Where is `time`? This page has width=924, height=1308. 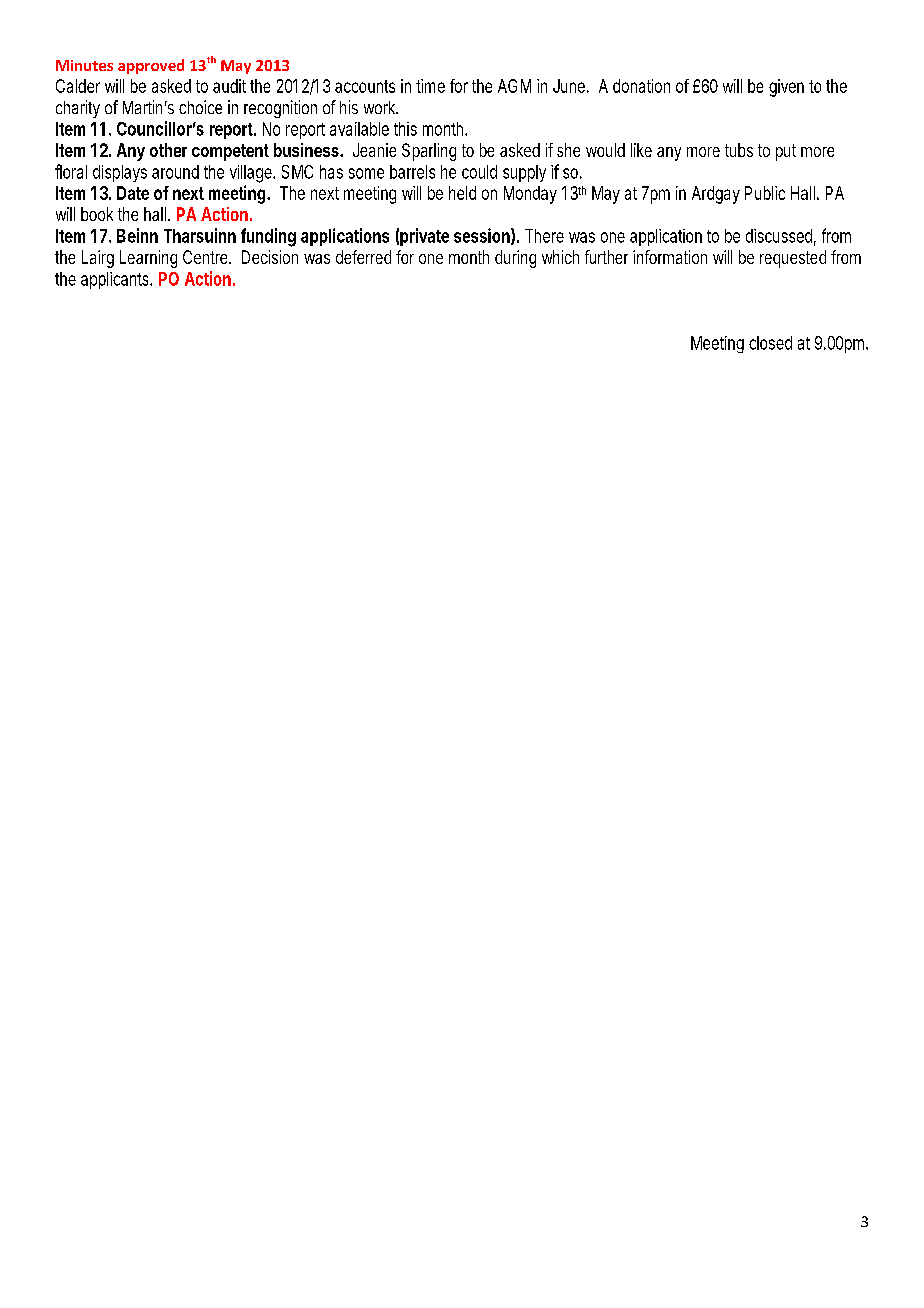
time is located at coordinates (430, 86).
